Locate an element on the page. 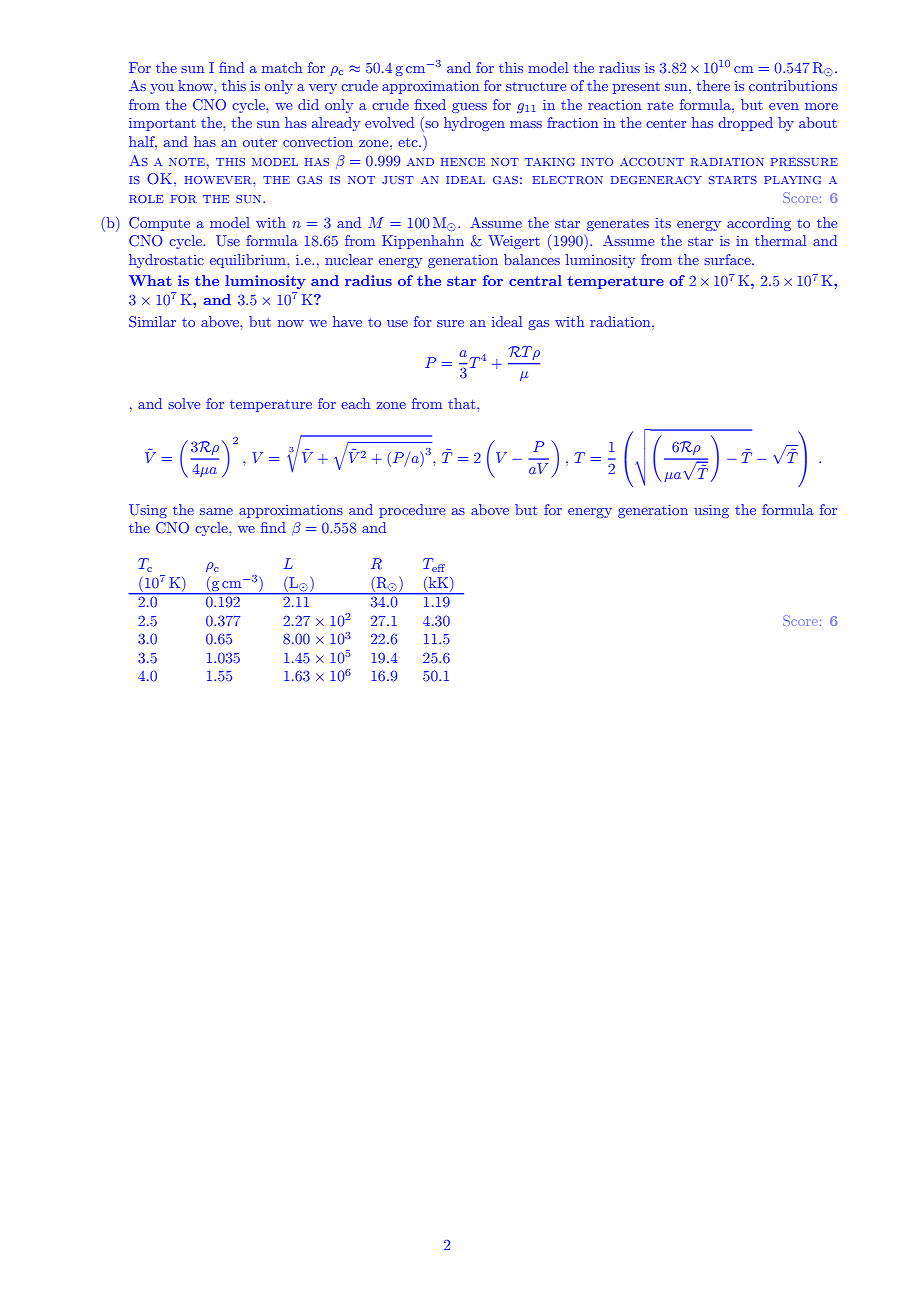  each is located at coordinates (355, 403).
